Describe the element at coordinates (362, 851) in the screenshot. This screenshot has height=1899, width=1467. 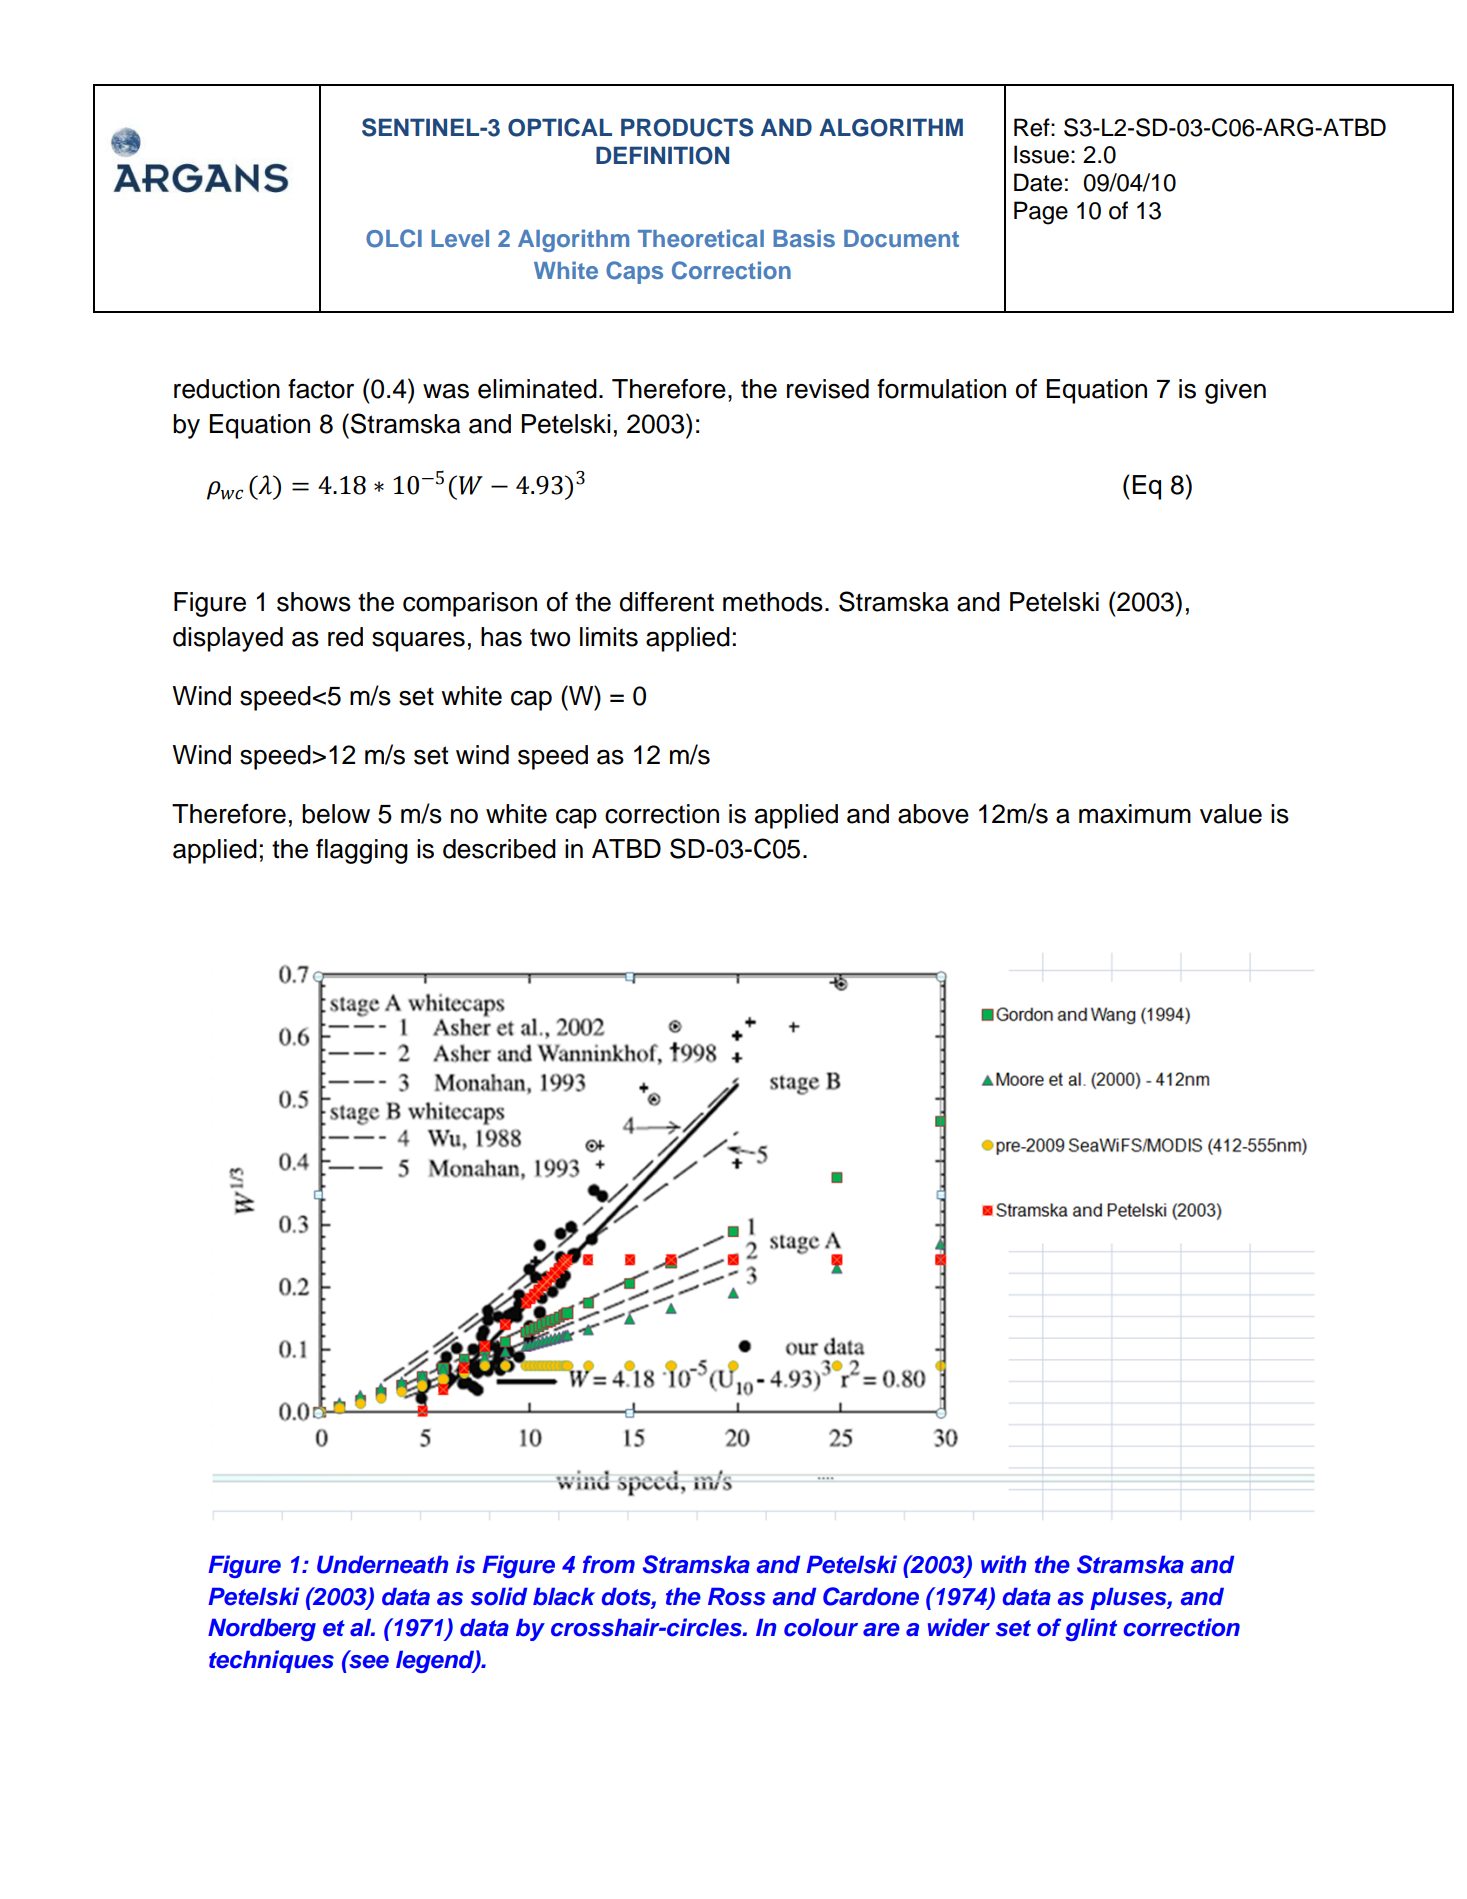
I see `flagging` at that location.
